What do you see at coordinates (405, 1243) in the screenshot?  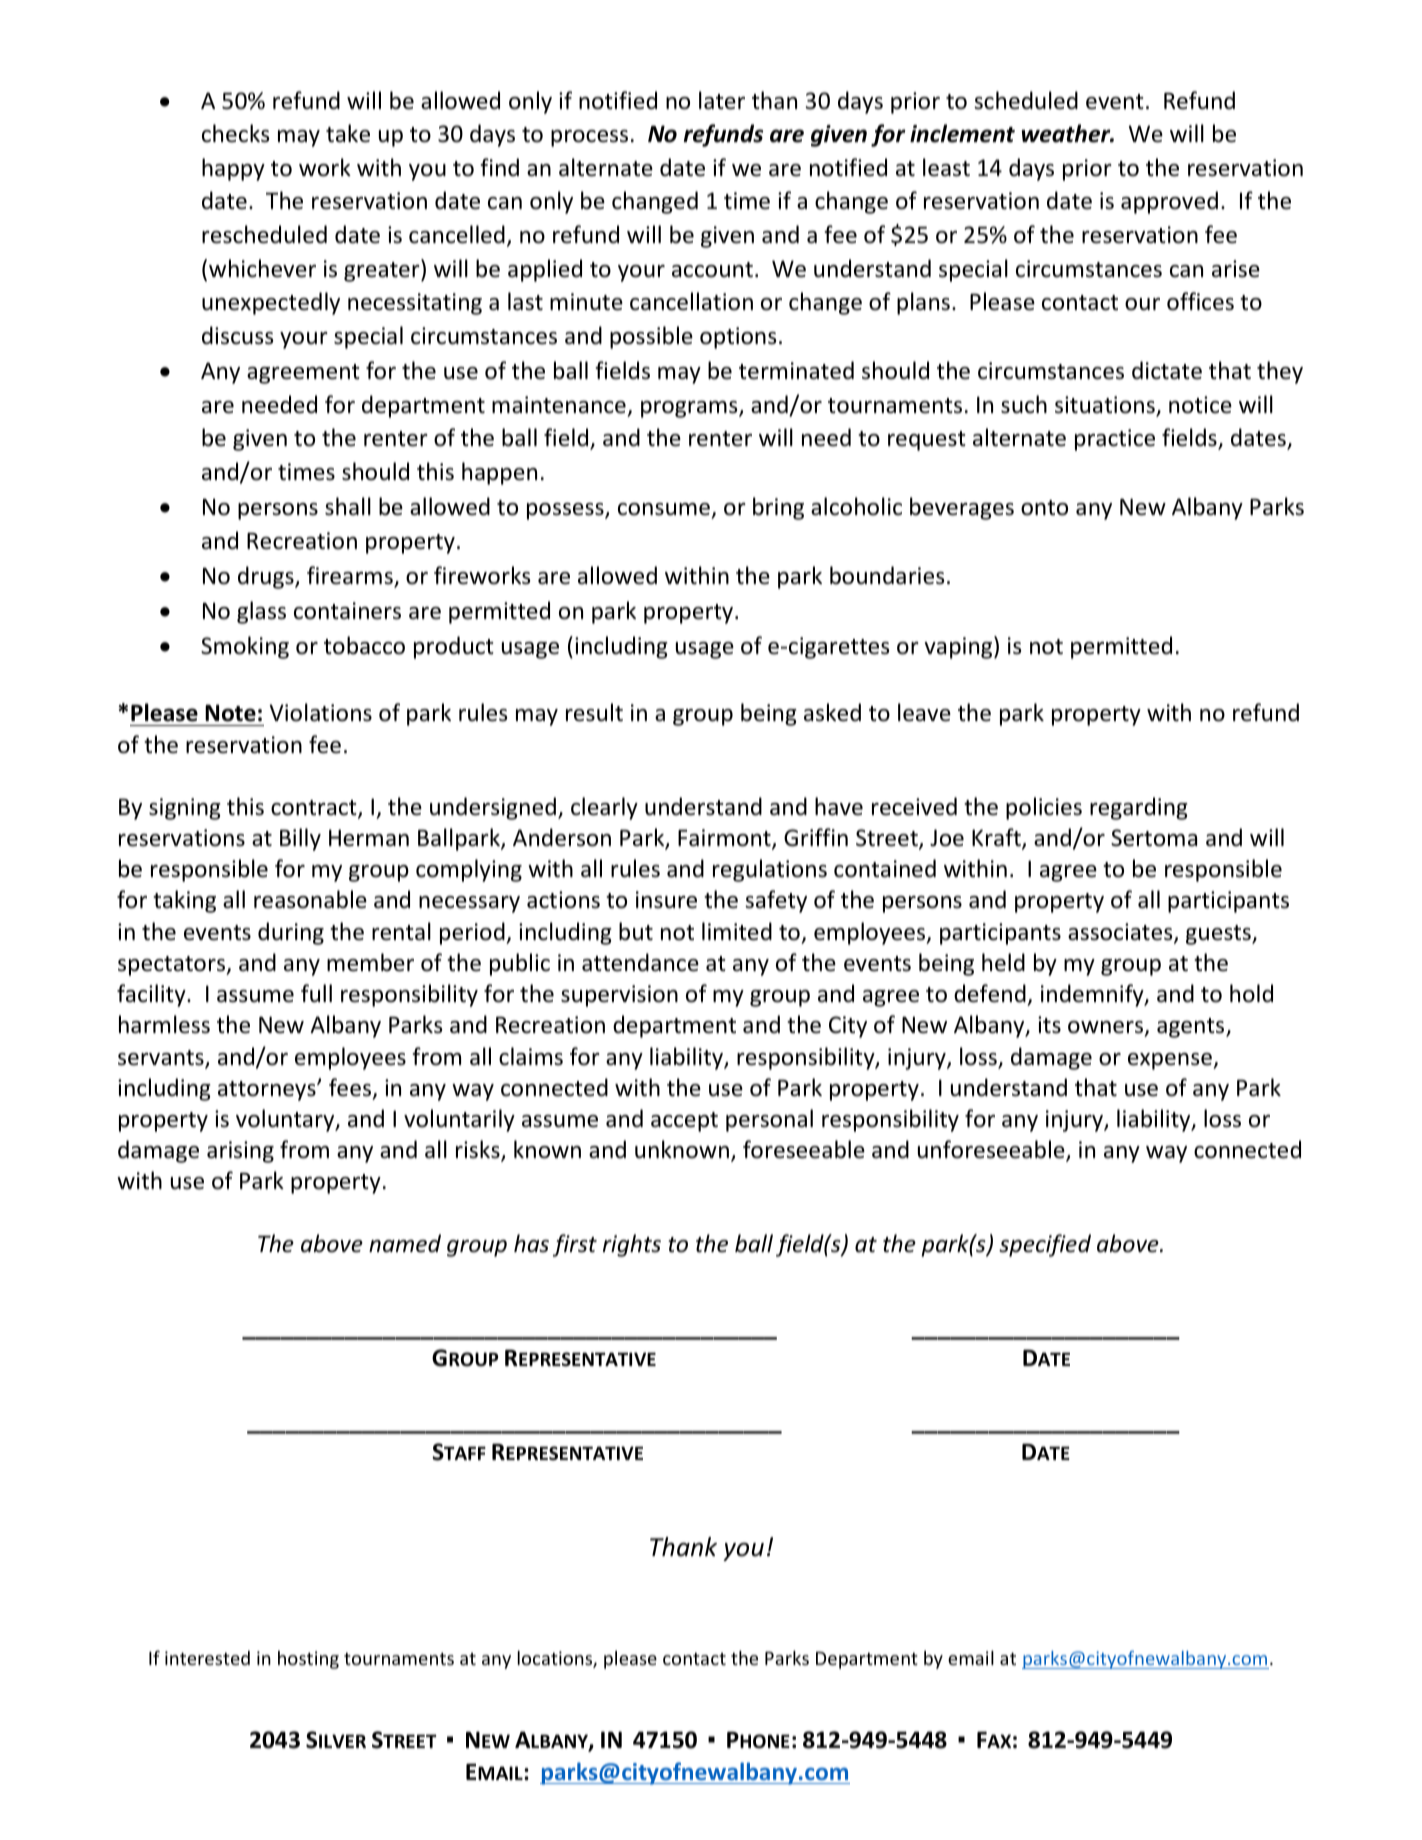 I see `named` at bounding box center [405, 1243].
